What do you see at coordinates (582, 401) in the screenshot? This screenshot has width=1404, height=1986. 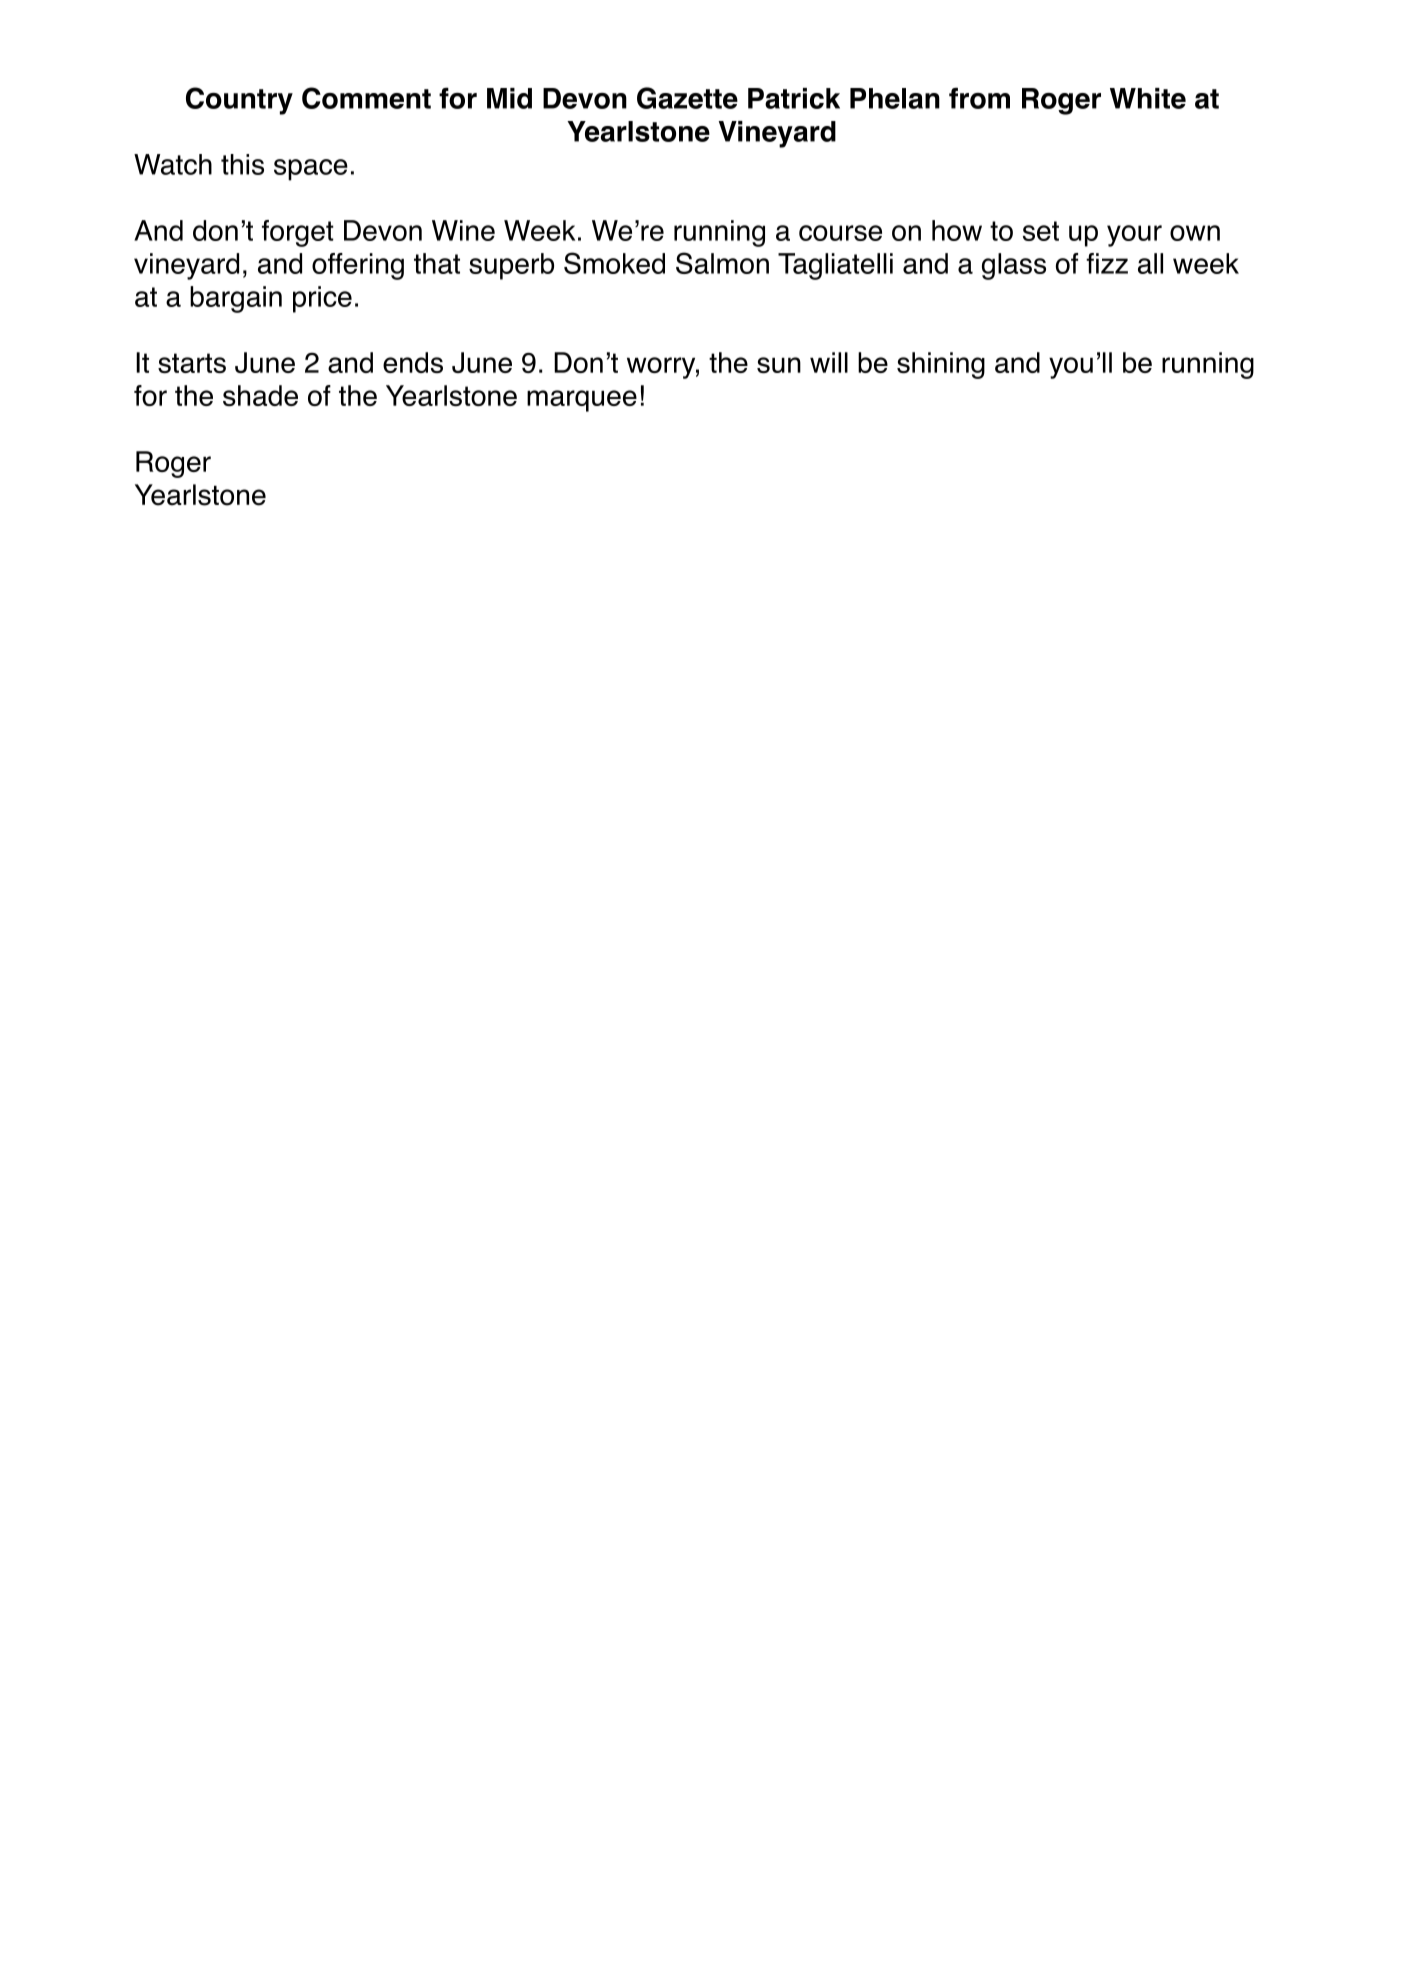 I see `marquee` at bounding box center [582, 401].
